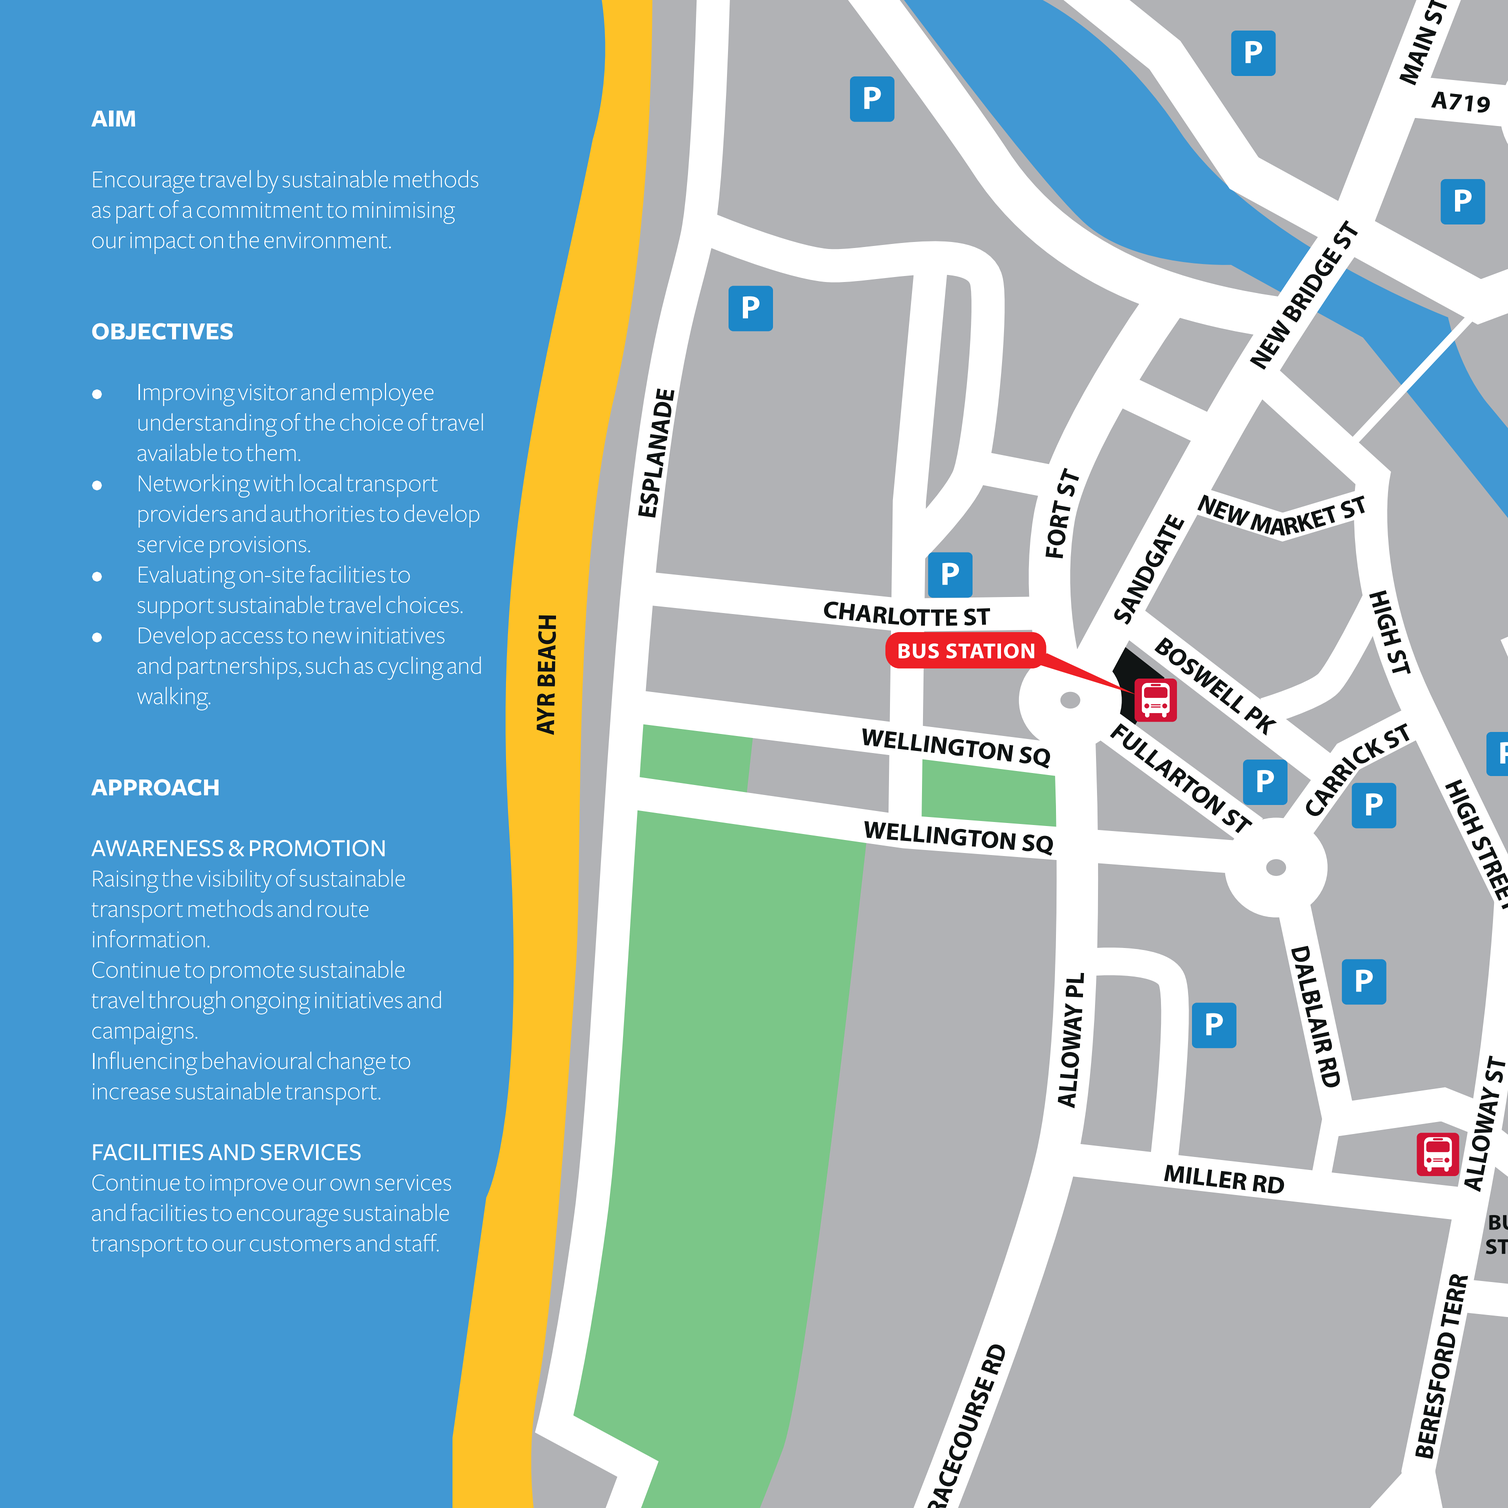  What do you see at coordinates (157, 848) in the screenshot?
I see `AWARENESS` at bounding box center [157, 848].
